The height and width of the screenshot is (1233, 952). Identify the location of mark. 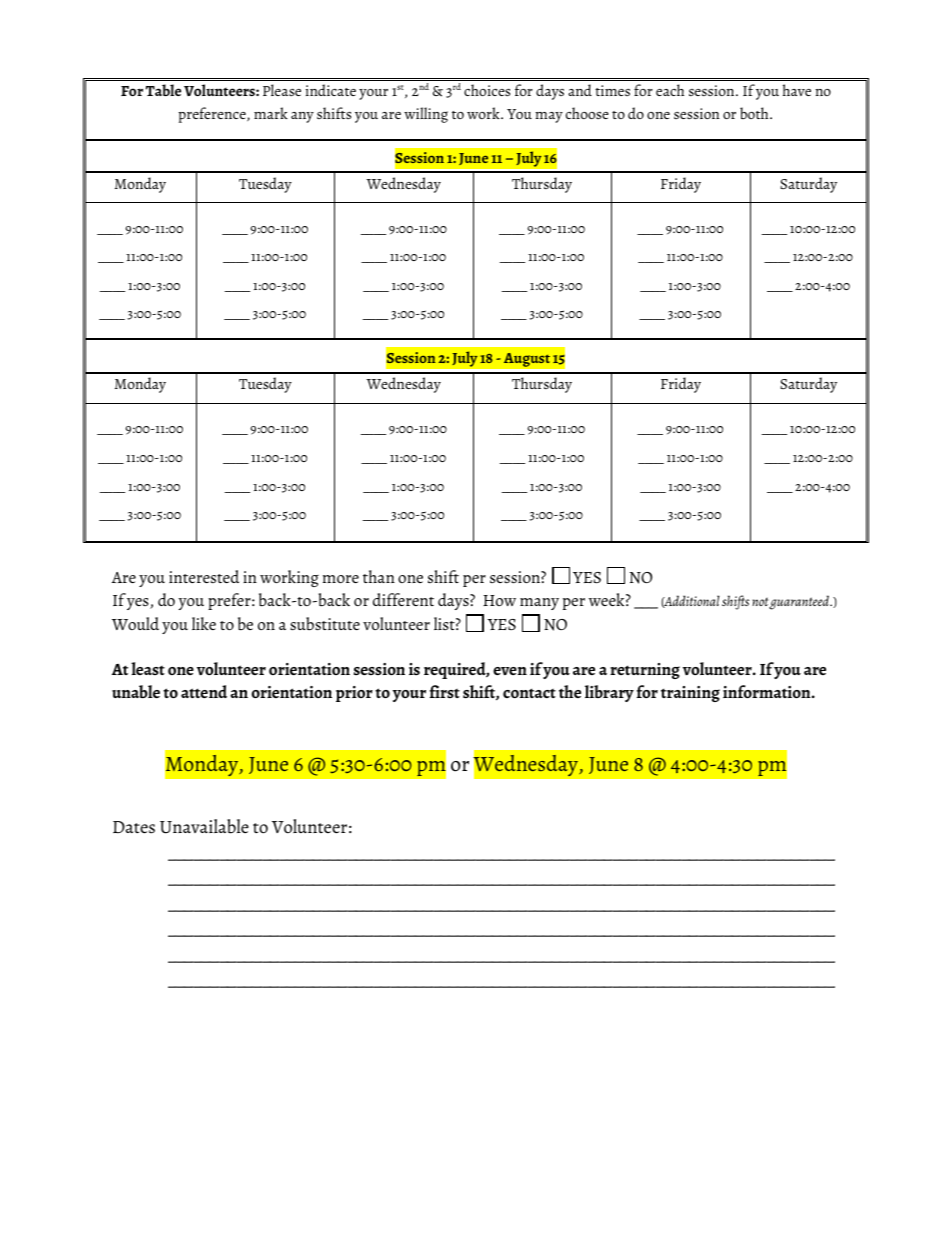
(271, 113).
